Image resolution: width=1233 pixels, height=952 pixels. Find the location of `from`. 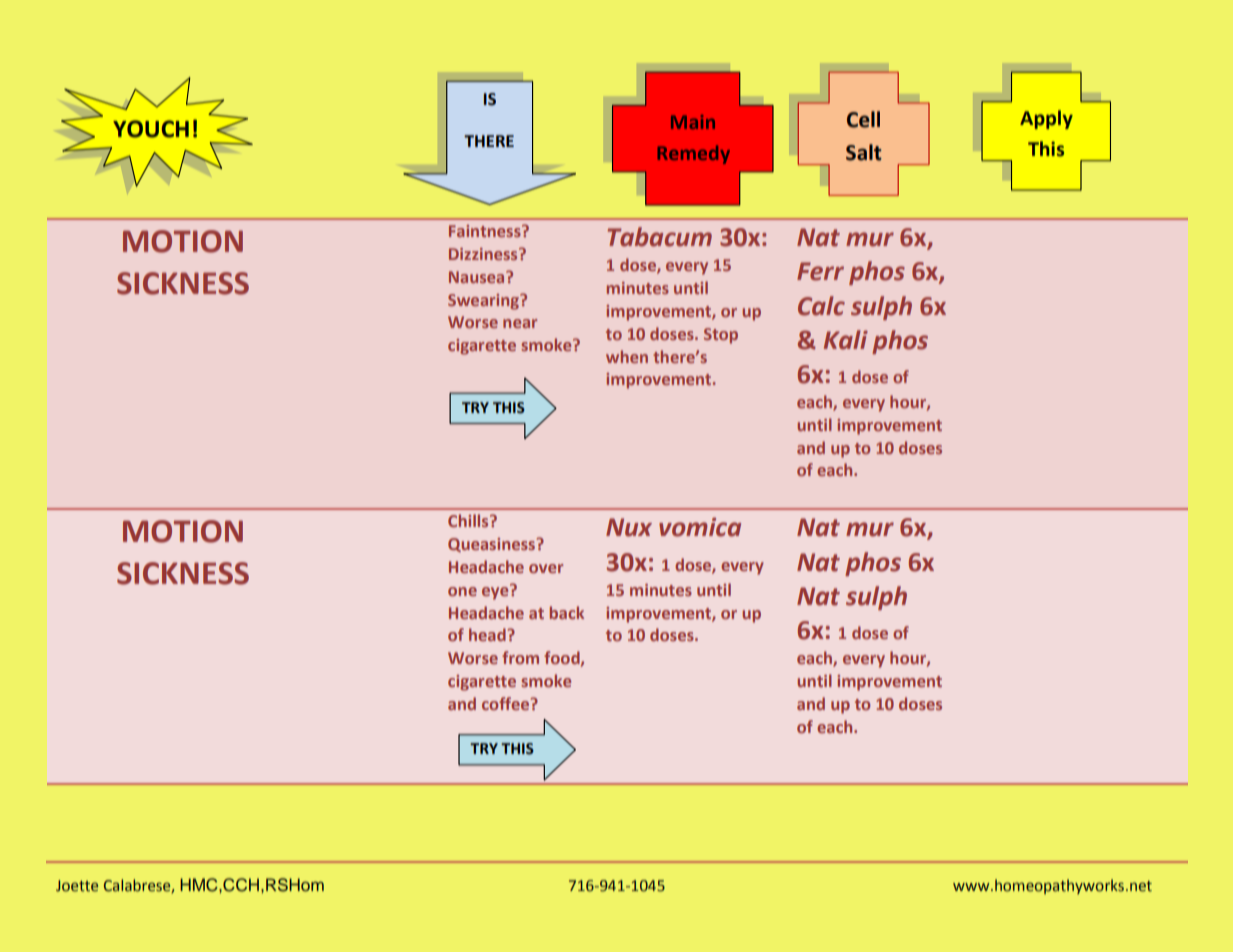

from is located at coordinates (520, 657).
